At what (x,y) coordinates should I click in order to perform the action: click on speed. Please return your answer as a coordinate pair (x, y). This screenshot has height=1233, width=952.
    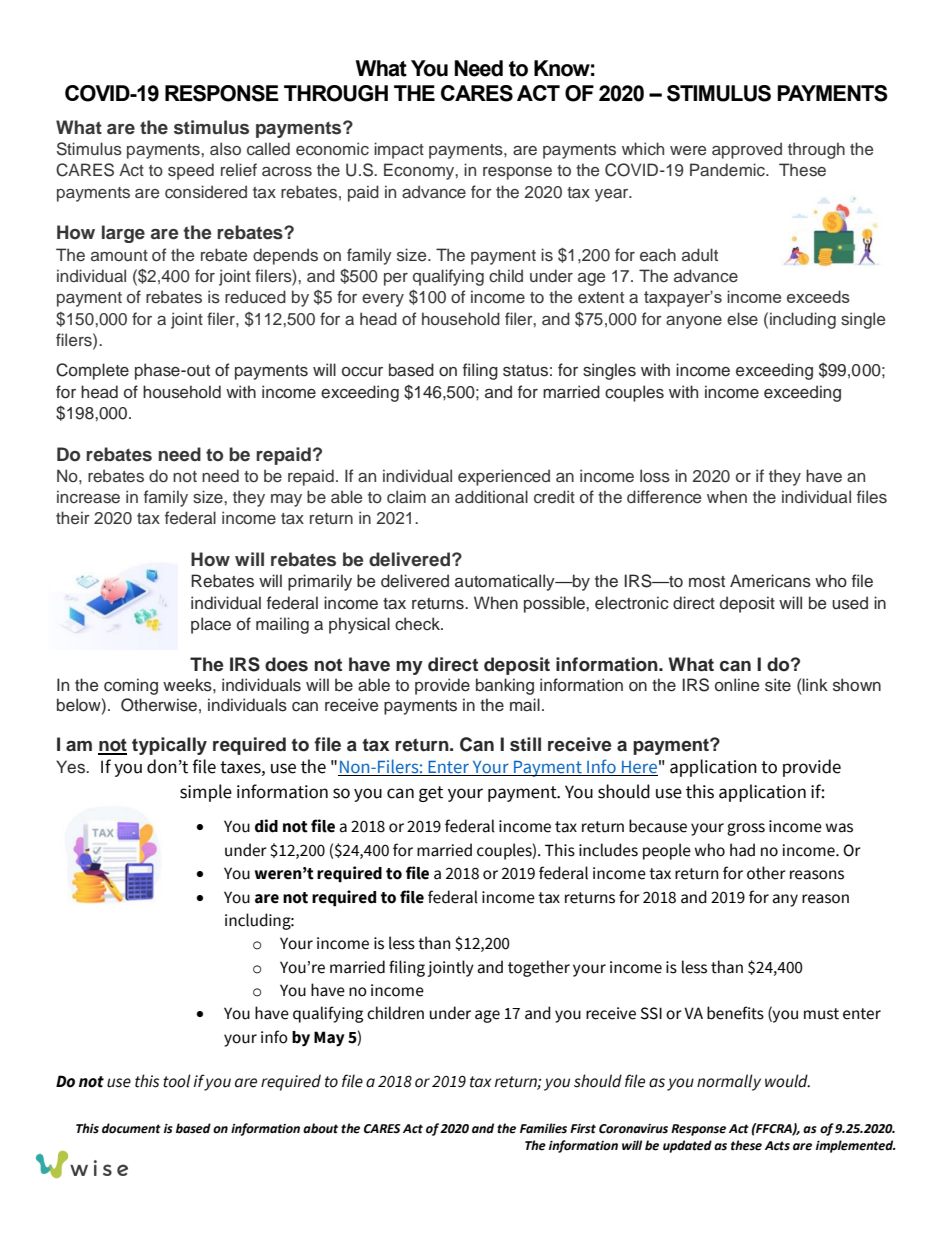
    Looking at the image, I should click on (191, 171).
